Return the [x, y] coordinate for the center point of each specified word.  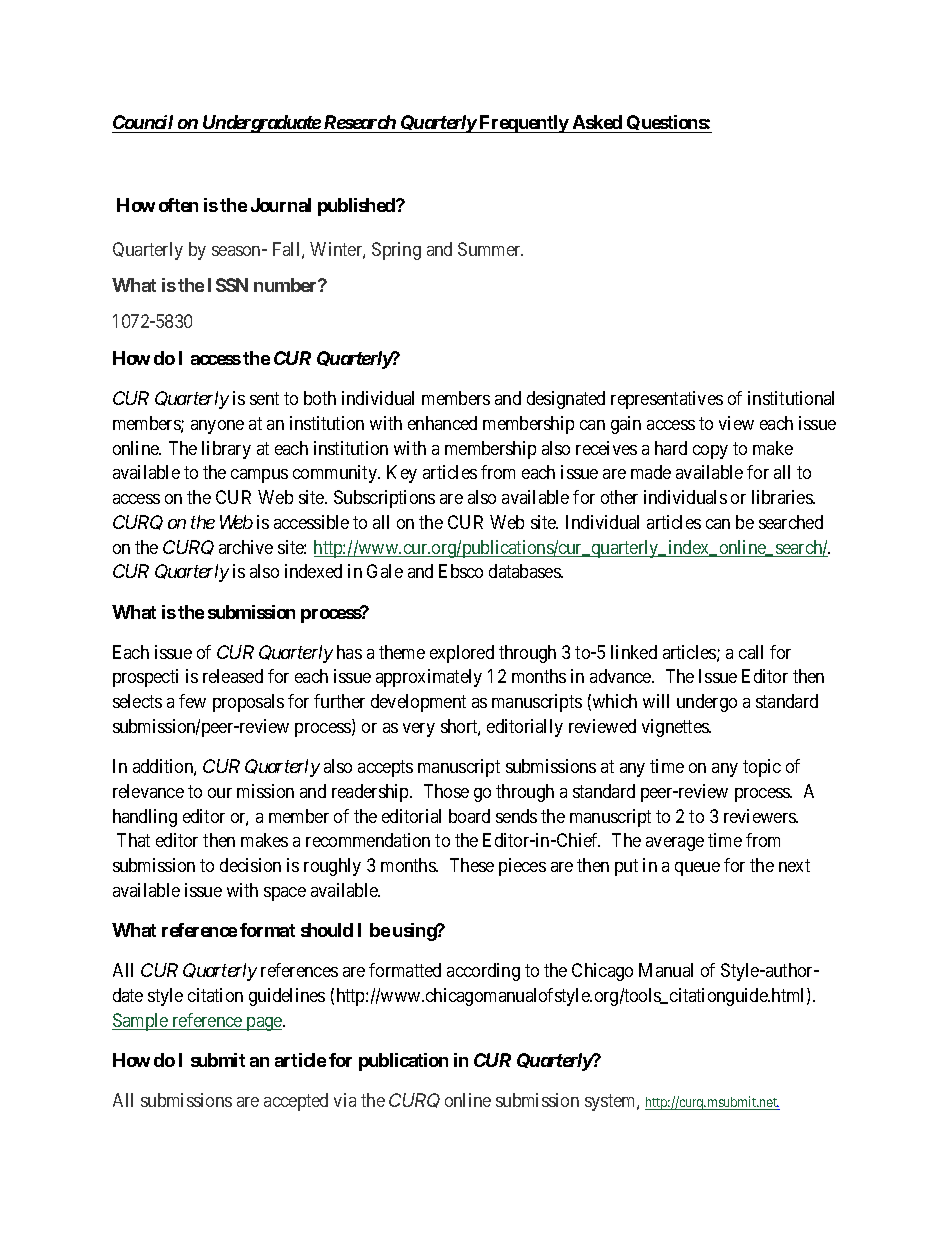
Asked [597, 122]
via [345, 1100]
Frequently [524, 124]
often [178, 205]
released [233, 676]
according [483, 972]
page [264, 1024]
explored [462, 654]
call [751, 652]
